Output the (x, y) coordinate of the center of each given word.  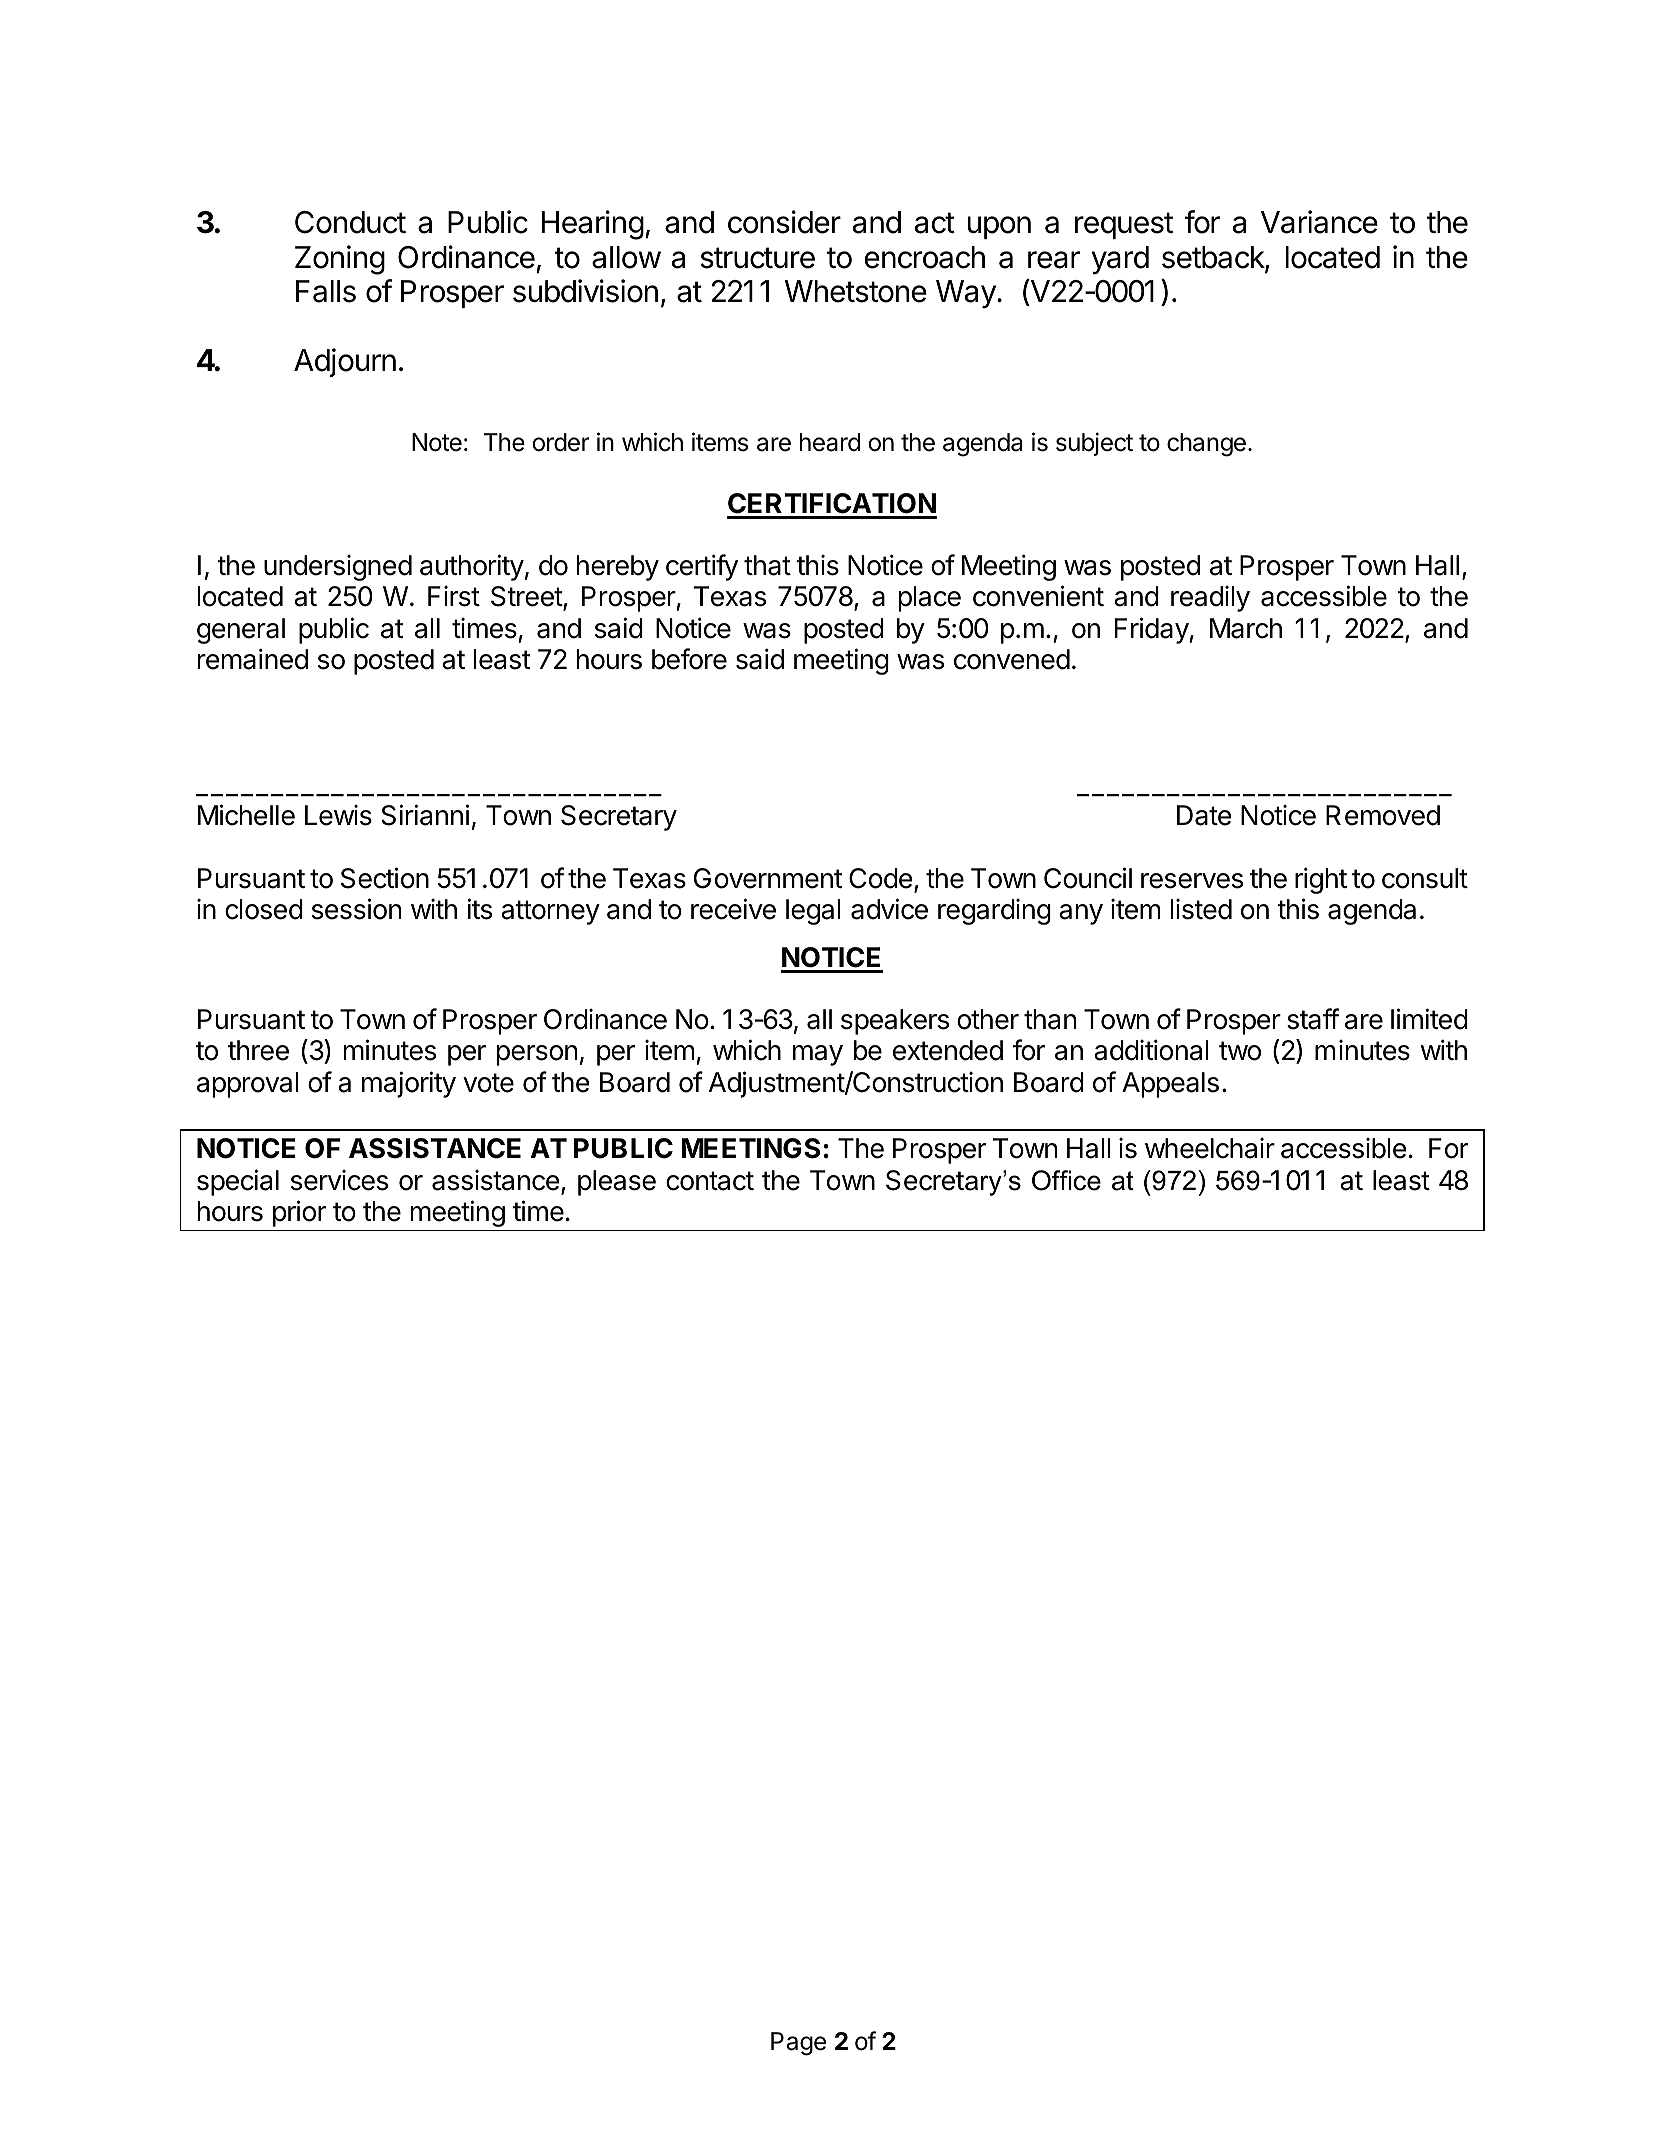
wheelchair (1210, 1148)
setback (1214, 258)
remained (253, 659)
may (818, 1055)
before (689, 659)
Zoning (340, 260)
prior (299, 1213)
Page (798, 2044)
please (617, 1183)
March (1246, 628)
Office (1066, 1180)
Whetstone (856, 291)
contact (710, 1181)
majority (409, 1084)
